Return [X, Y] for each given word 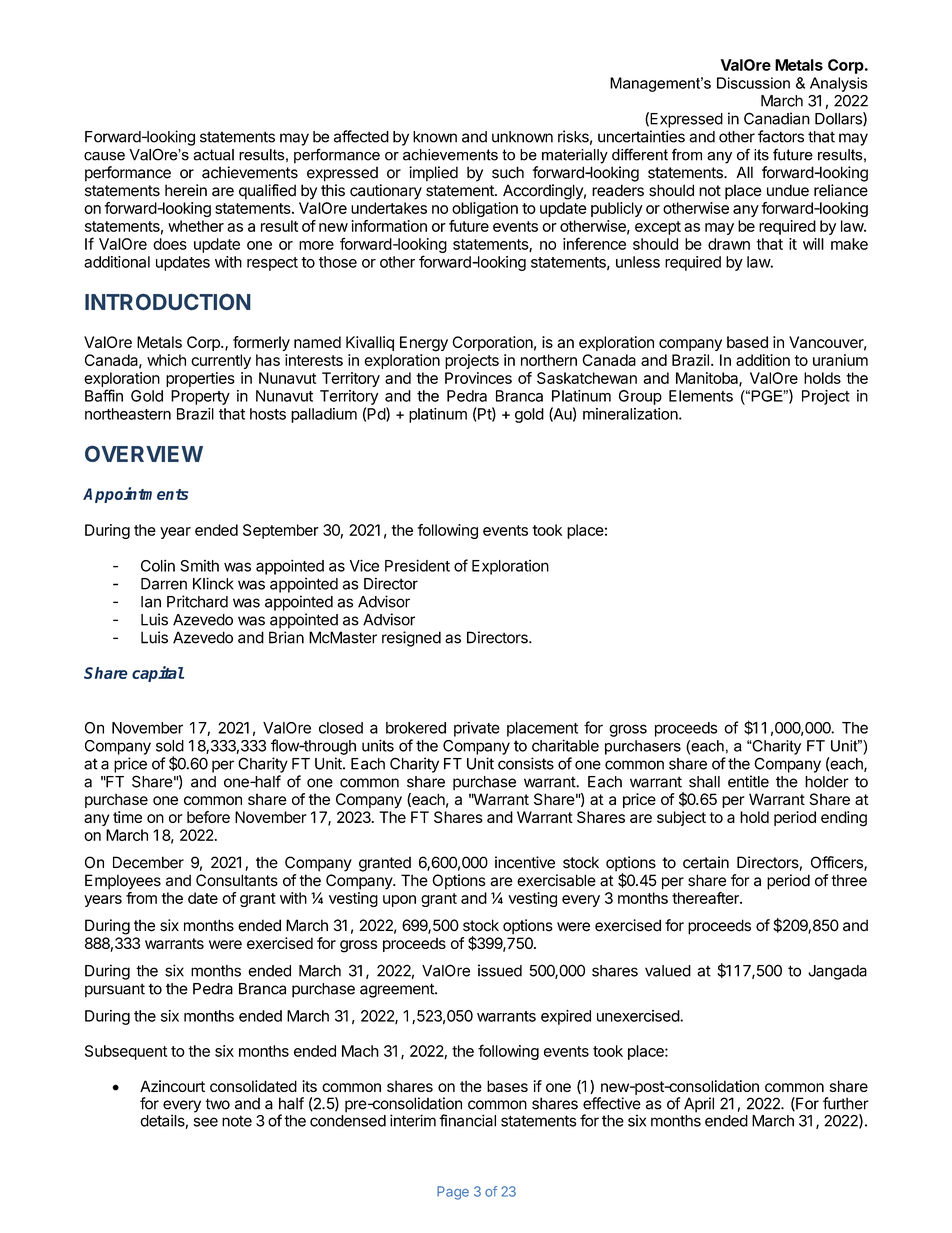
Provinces [478, 378]
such [508, 172]
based [747, 342]
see [206, 1122]
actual [214, 155]
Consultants [237, 880]
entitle [748, 781]
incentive [525, 862]
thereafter [706, 898]
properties [200, 379]
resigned [411, 639]
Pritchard [197, 601]
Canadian [777, 118]
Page [453, 1193]
